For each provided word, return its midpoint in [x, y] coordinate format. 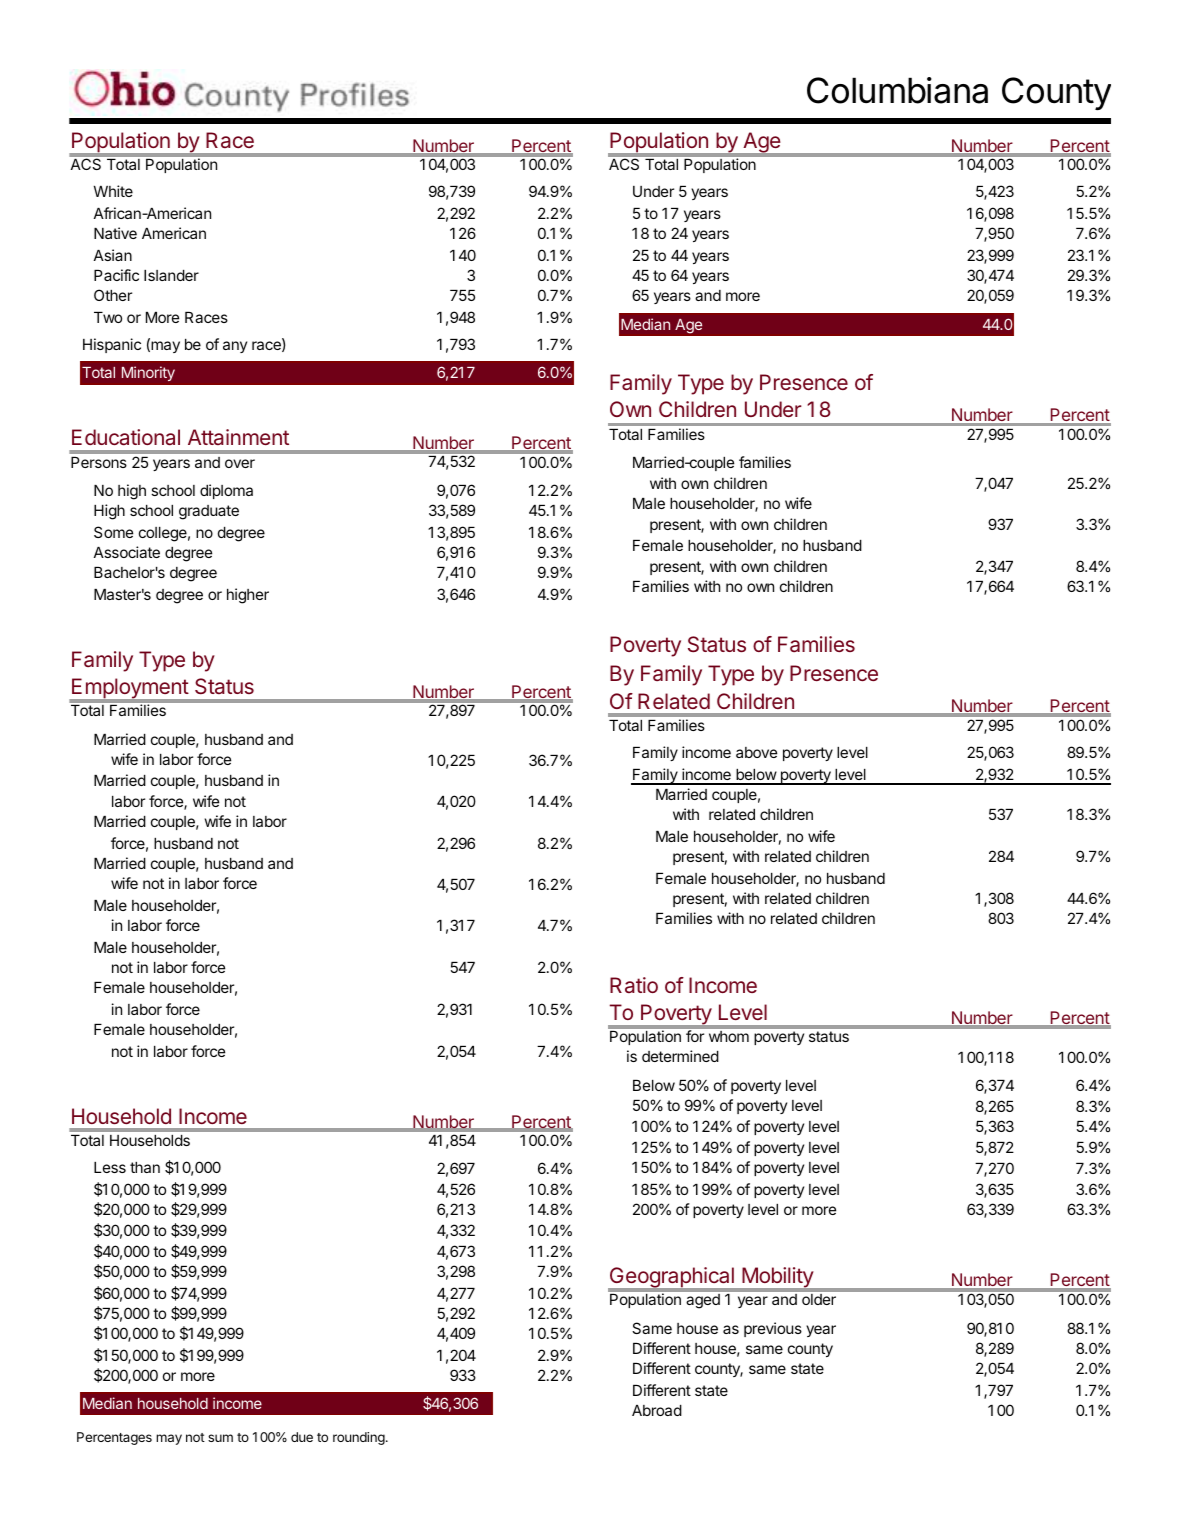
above [756, 752]
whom [729, 1036]
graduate [209, 512]
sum [220, 1438]
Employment [130, 690]
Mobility [778, 1277]
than [145, 1167]
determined [680, 1056]
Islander [171, 275]
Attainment [238, 437]
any [235, 347]
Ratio [634, 985]
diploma [226, 491]
